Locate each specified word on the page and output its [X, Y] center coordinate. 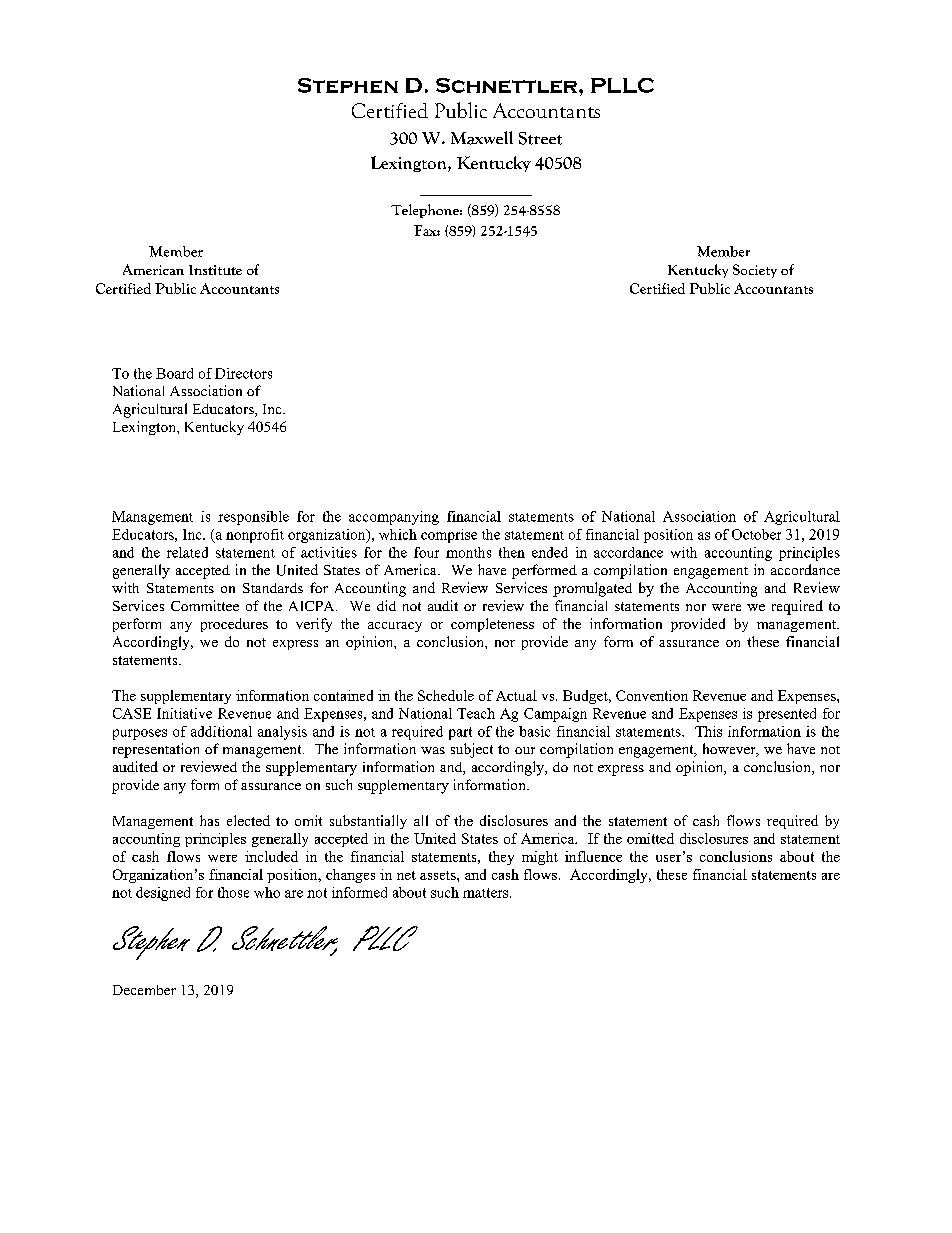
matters [487, 893]
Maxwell [482, 138]
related [187, 552]
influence [593, 856]
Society [755, 271]
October [756, 534]
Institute [215, 270]
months [468, 552]
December [144, 990]
